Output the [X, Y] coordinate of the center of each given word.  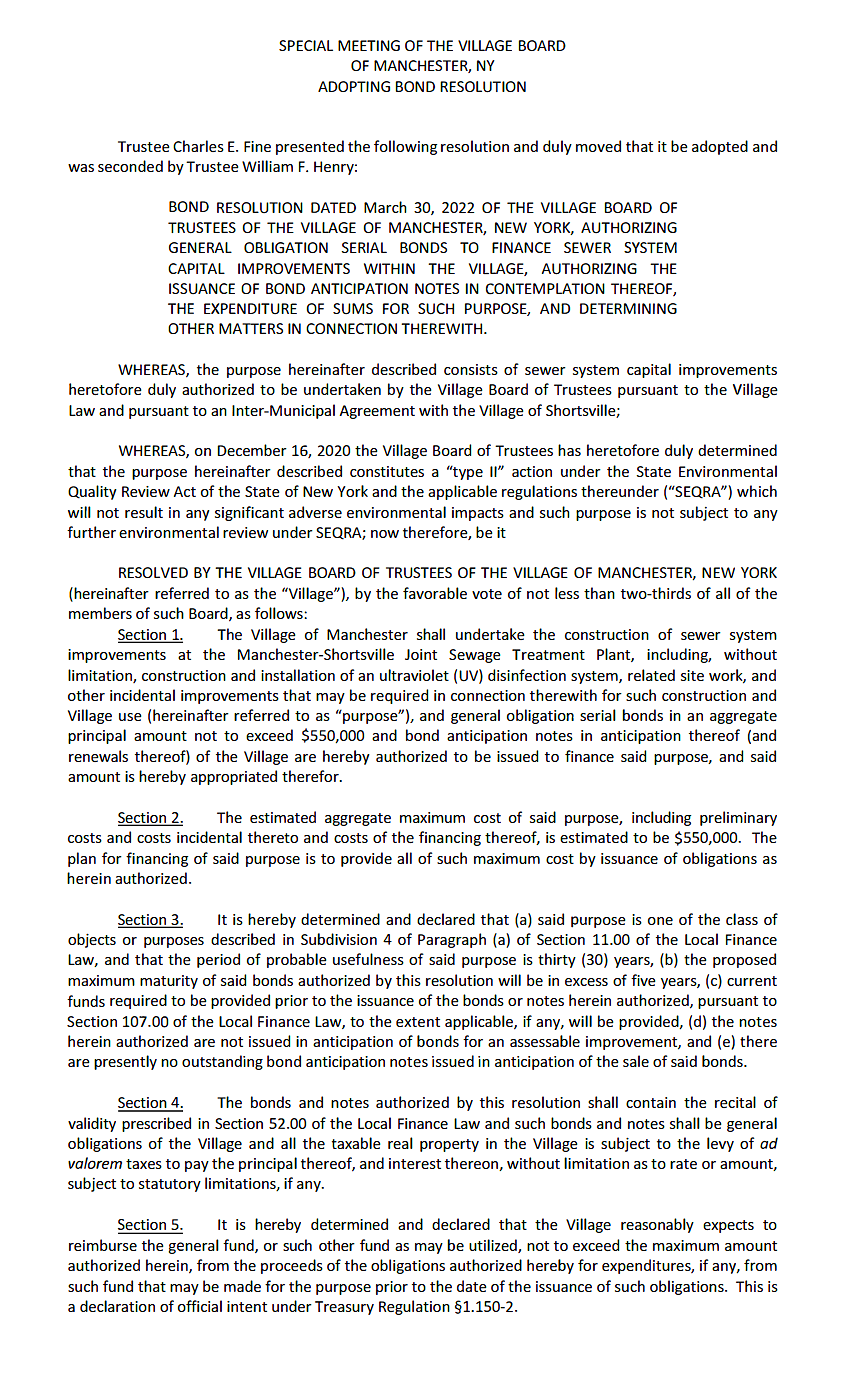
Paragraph [452, 940]
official [200, 1306]
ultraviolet [414, 675]
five [643, 980]
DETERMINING [628, 308]
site [692, 675]
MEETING [369, 45]
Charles [198, 146]
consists [471, 369]
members [100, 613]
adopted [720, 147]
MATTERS [251, 328]
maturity [169, 982]
